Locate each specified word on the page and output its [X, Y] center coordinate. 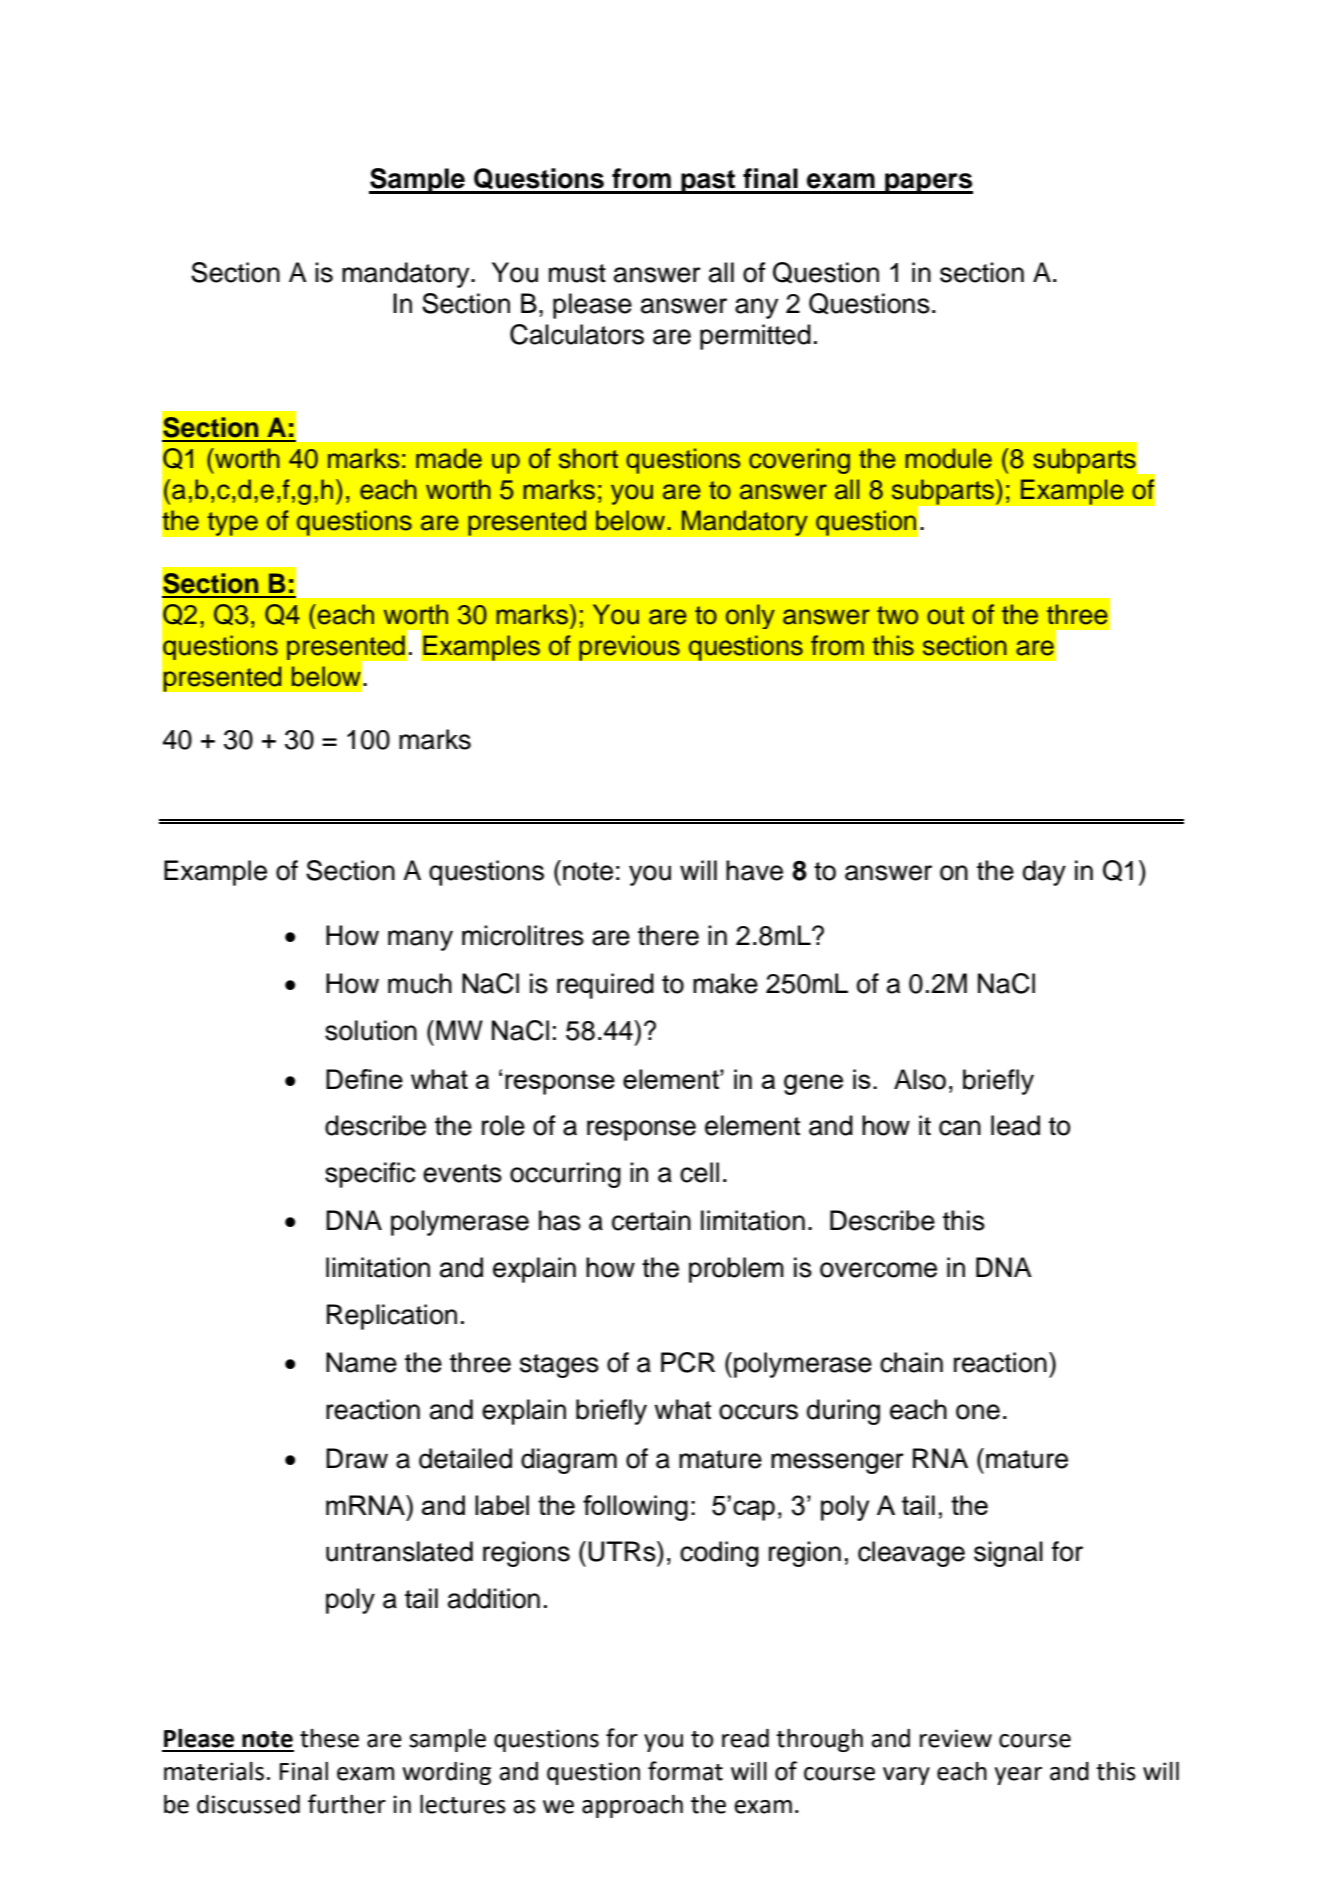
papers [928, 183]
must [577, 273]
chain [911, 1362]
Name [361, 1362]
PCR [688, 1362]
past [708, 182]
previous [629, 648]
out [945, 615]
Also [920, 1079]
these [329, 1738]
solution [371, 1030]
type [232, 524]
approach [632, 1806]
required [605, 986]
